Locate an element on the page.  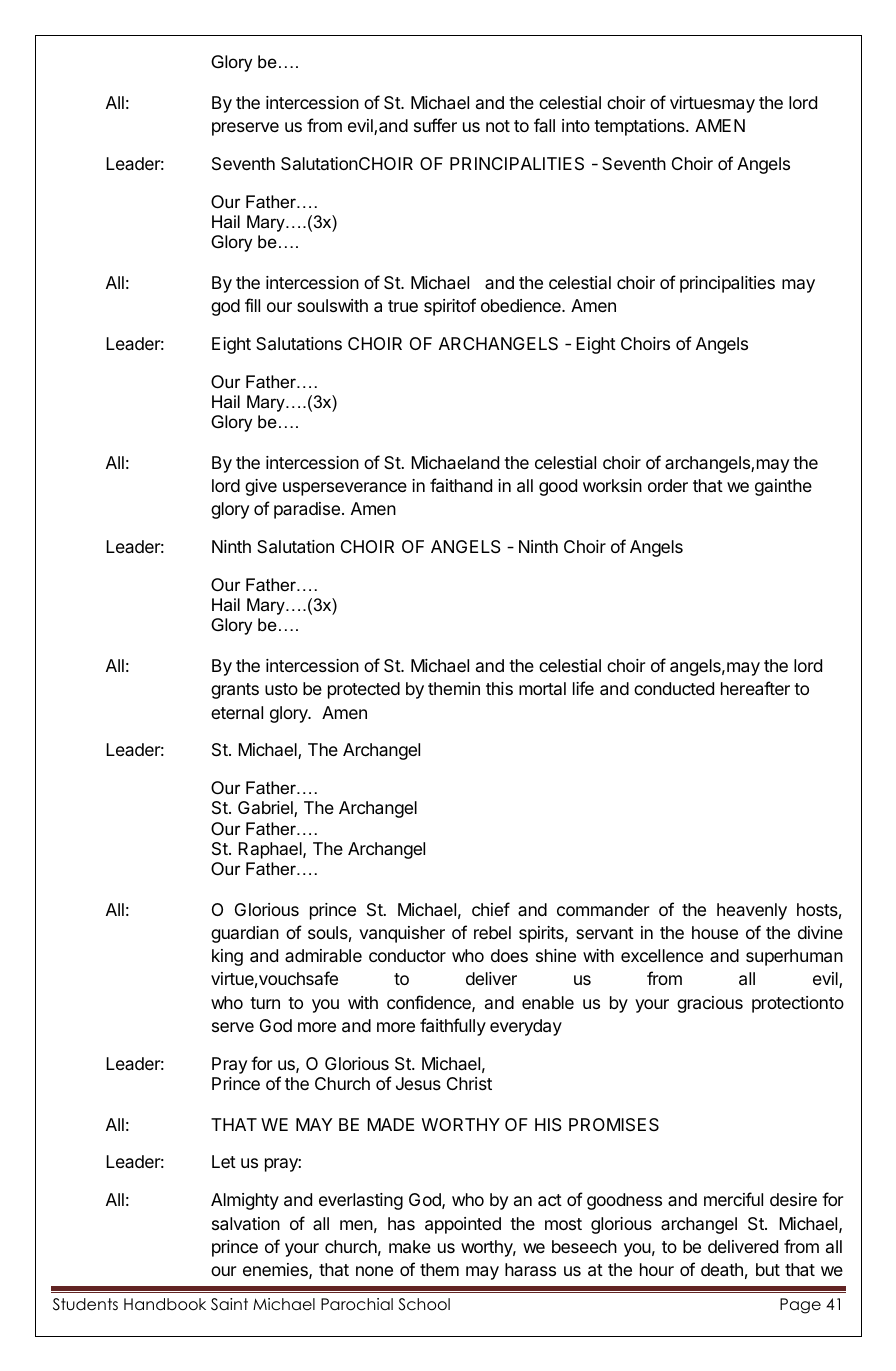
hereafter is located at coordinates (755, 688).
